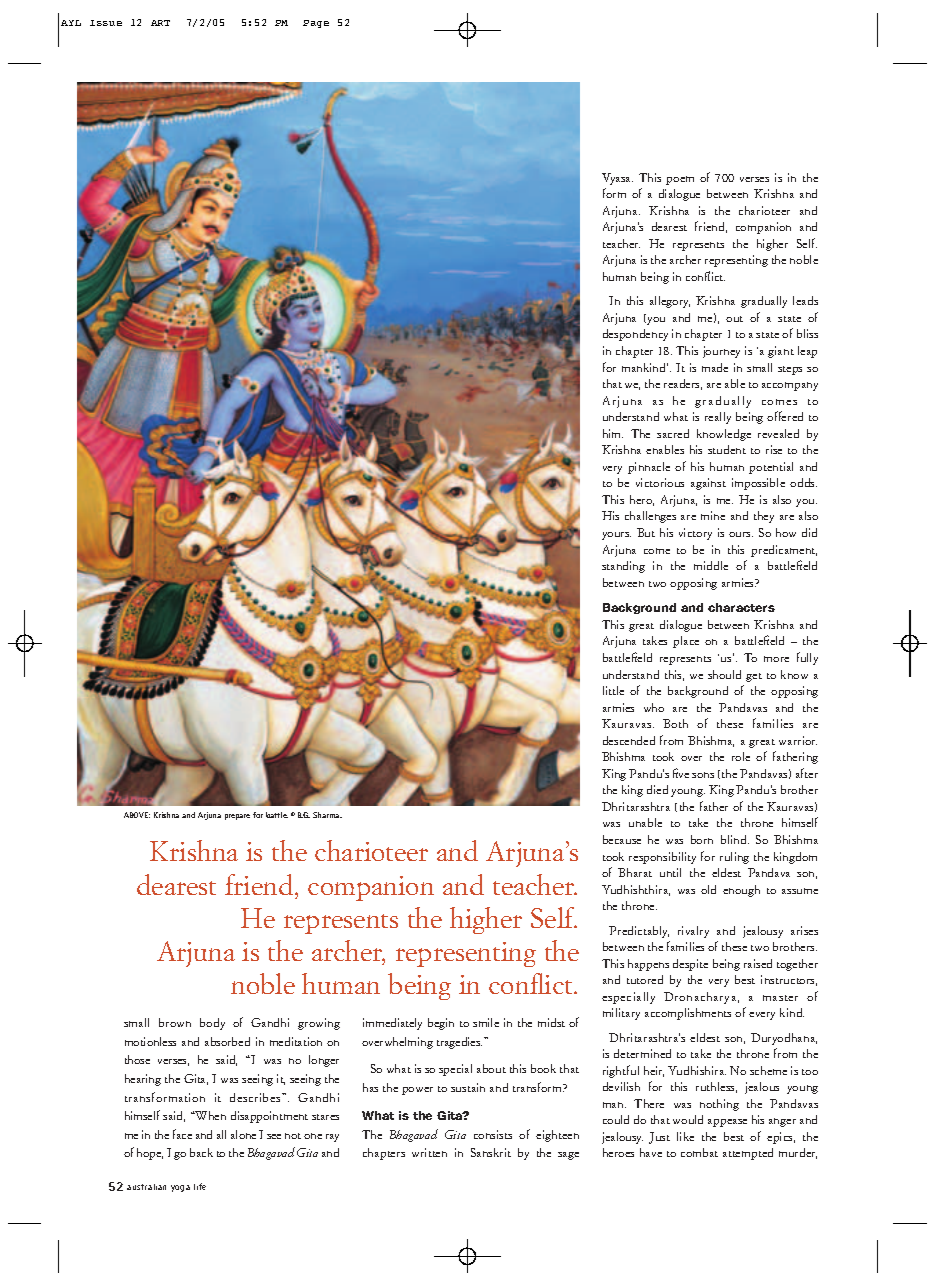 The image size is (936, 1288). Describe the element at coordinates (106, 23) in the document. I see `Issue` at that location.
